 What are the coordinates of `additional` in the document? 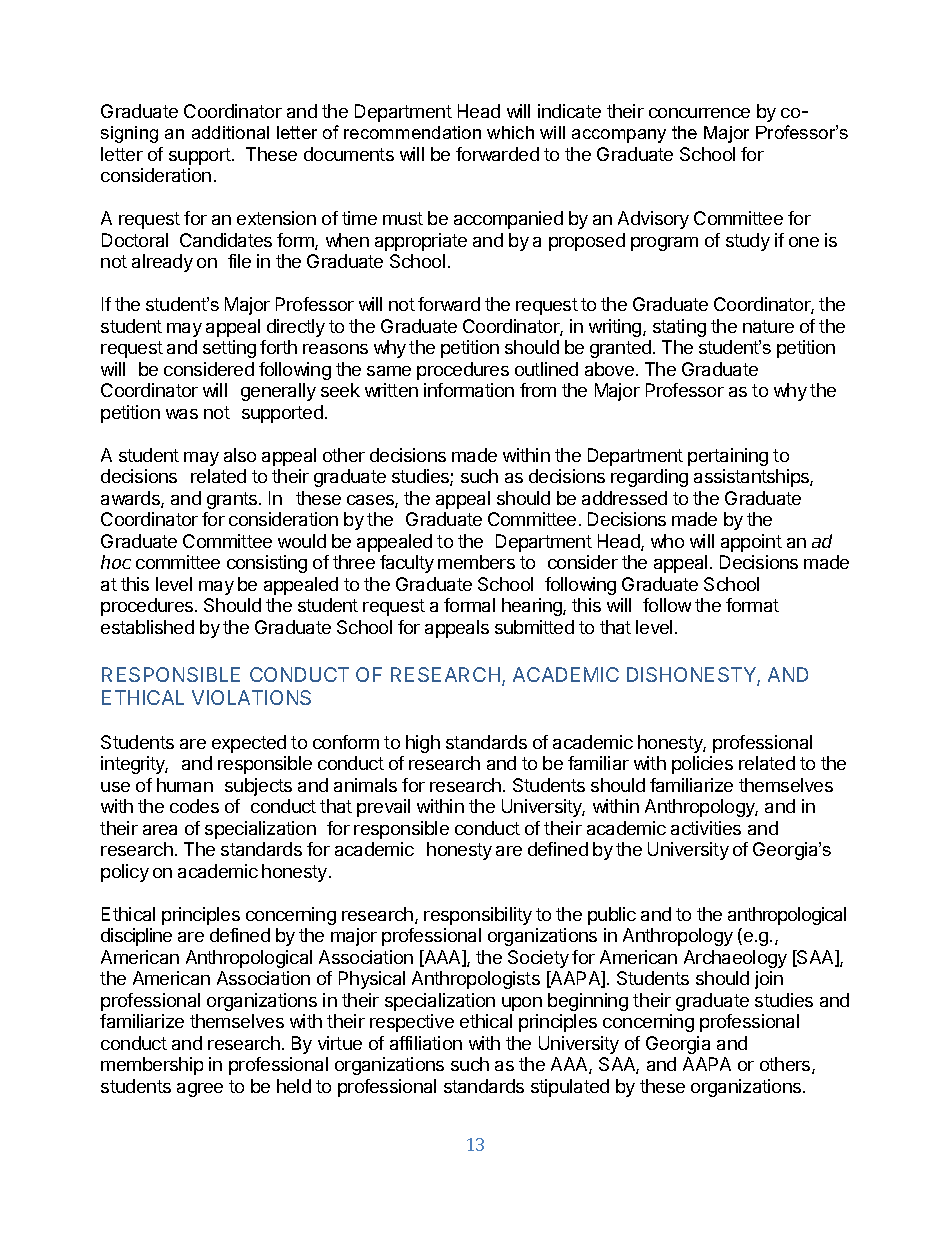 It's located at (230, 132).
